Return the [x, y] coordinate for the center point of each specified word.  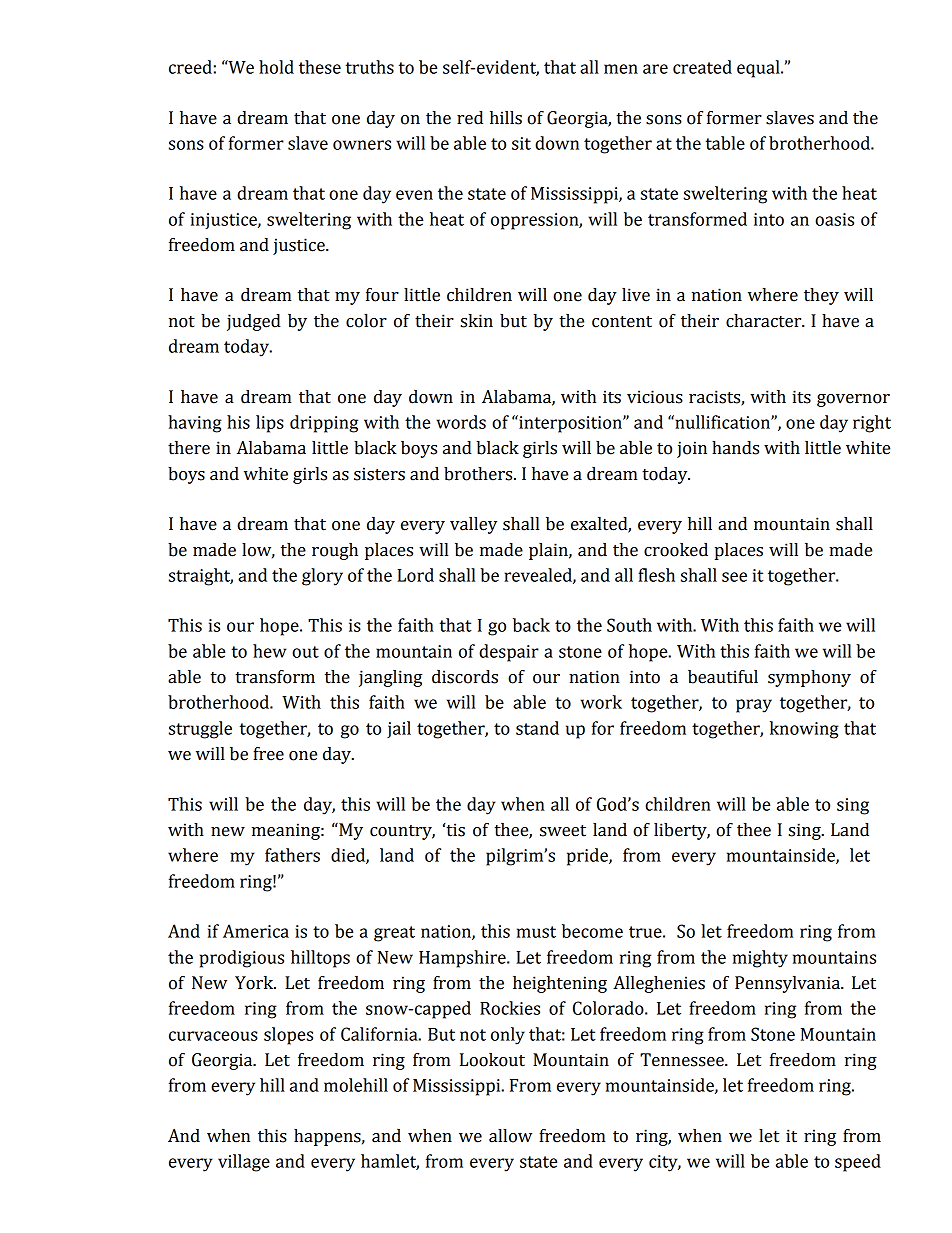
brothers [479, 474]
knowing [804, 730]
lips [270, 424]
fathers [292, 855]
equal [759, 69]
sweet [563, 831]
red [470, 118]
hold [276, 67]
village [244, 1163]
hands [735, 448]
